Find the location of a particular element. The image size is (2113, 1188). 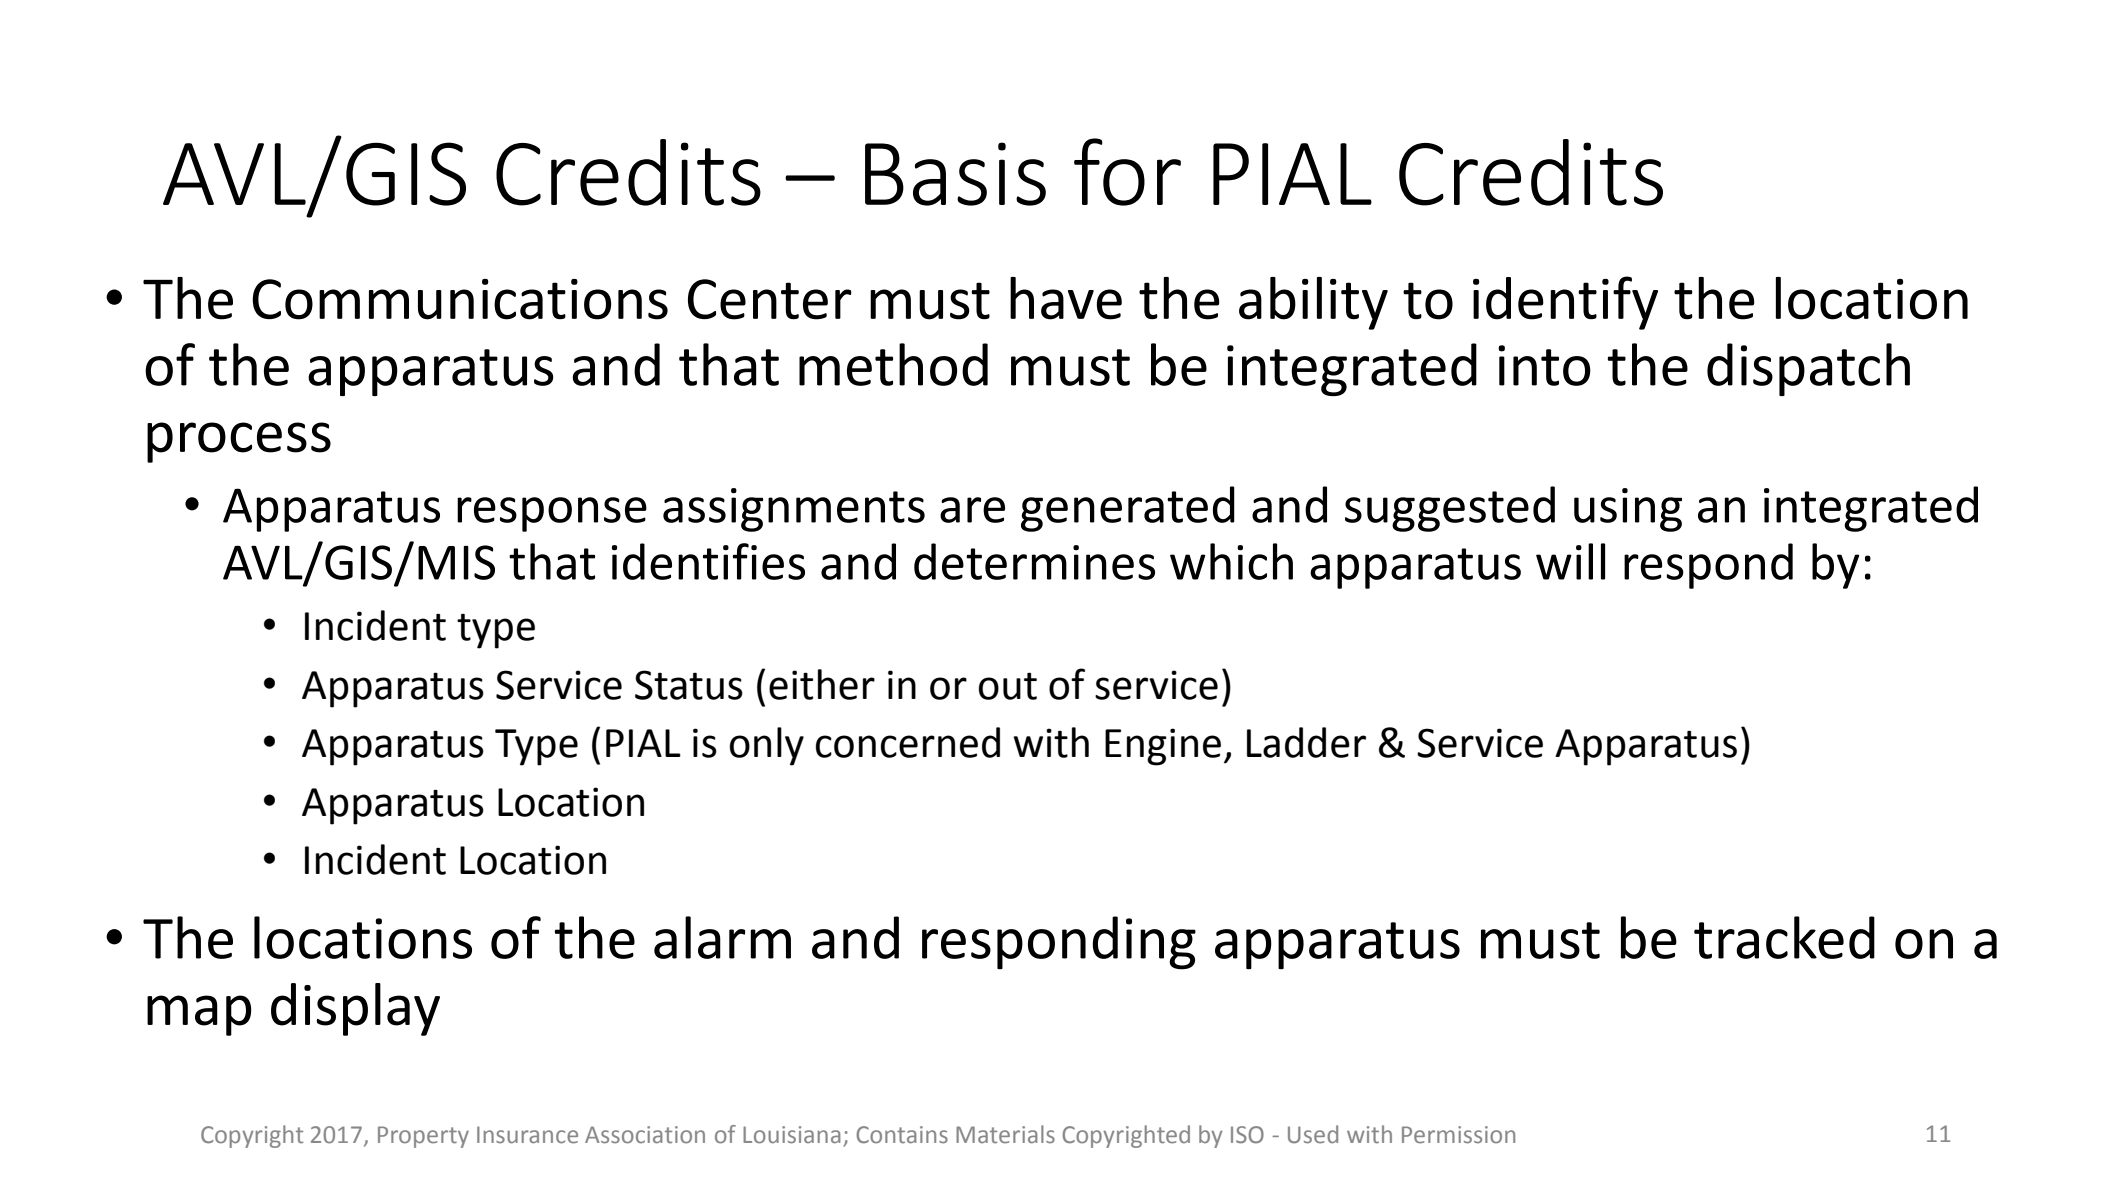

only is located at coordinates (767, 746).
